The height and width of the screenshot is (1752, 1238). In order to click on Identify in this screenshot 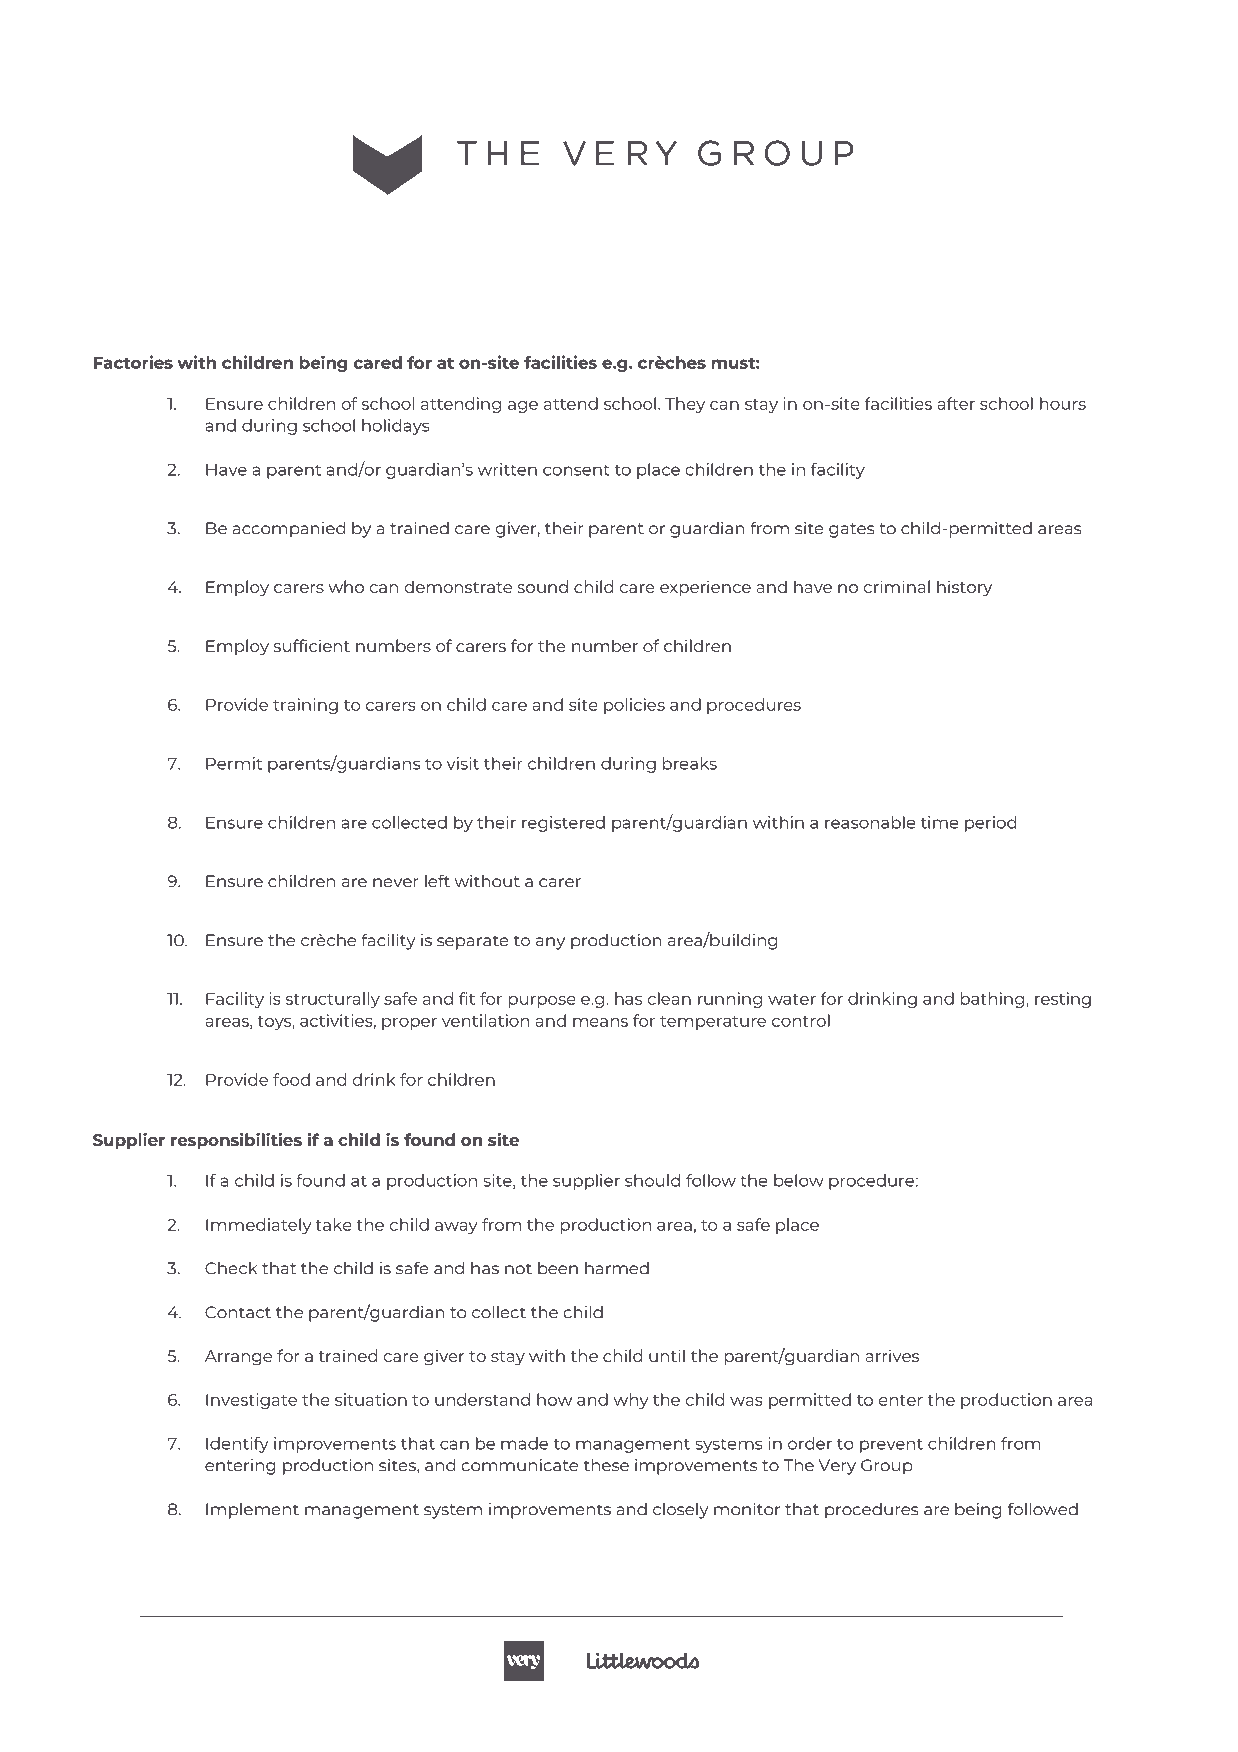, I will do `click(237, 1445)`.
